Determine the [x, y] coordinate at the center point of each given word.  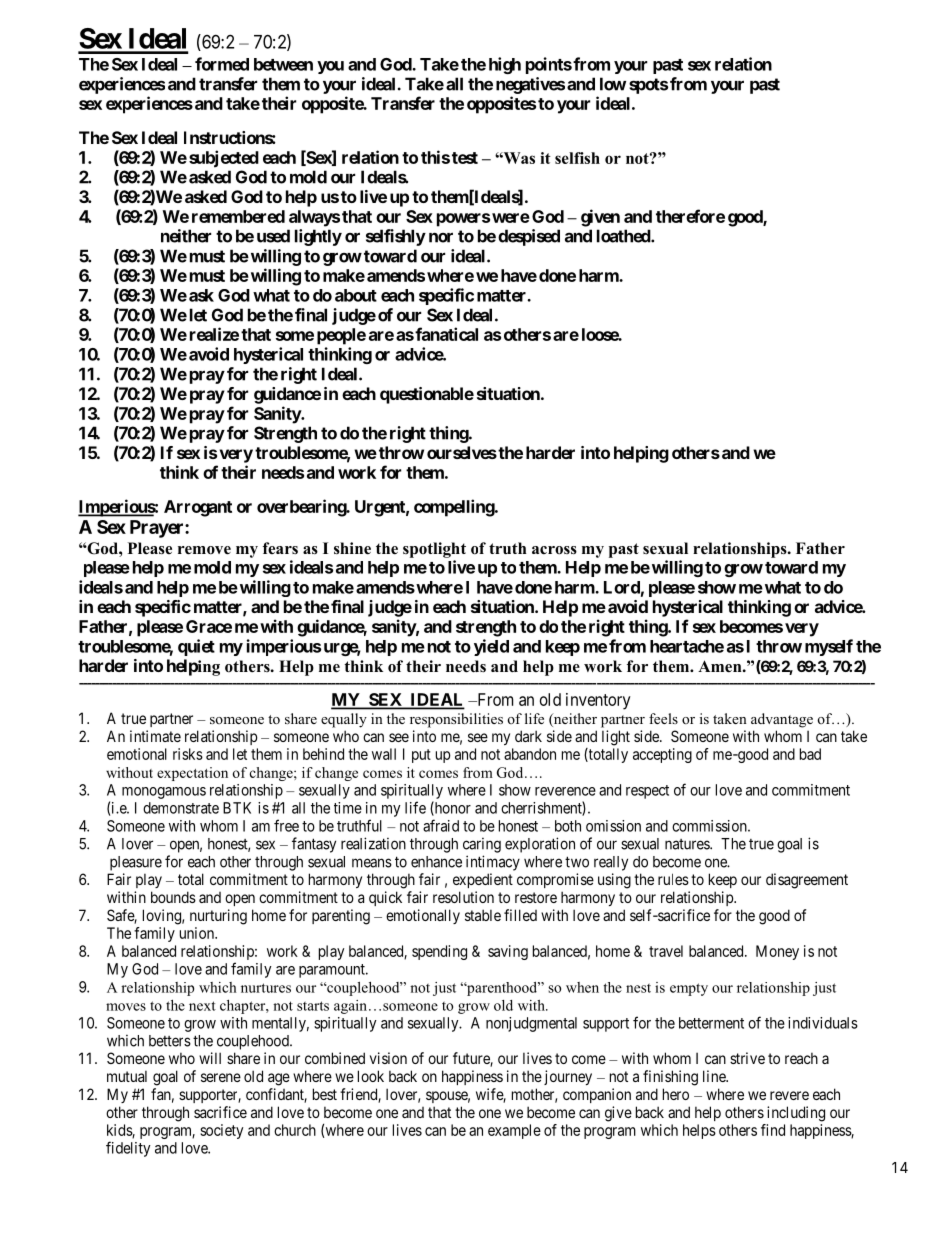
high [505, 65]
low [613, 84]
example [514, 1131]
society [221, 1131]
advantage [782, 720]
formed [222, 64]
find [773, 1130]
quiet [196, 647]
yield [491, 647]
